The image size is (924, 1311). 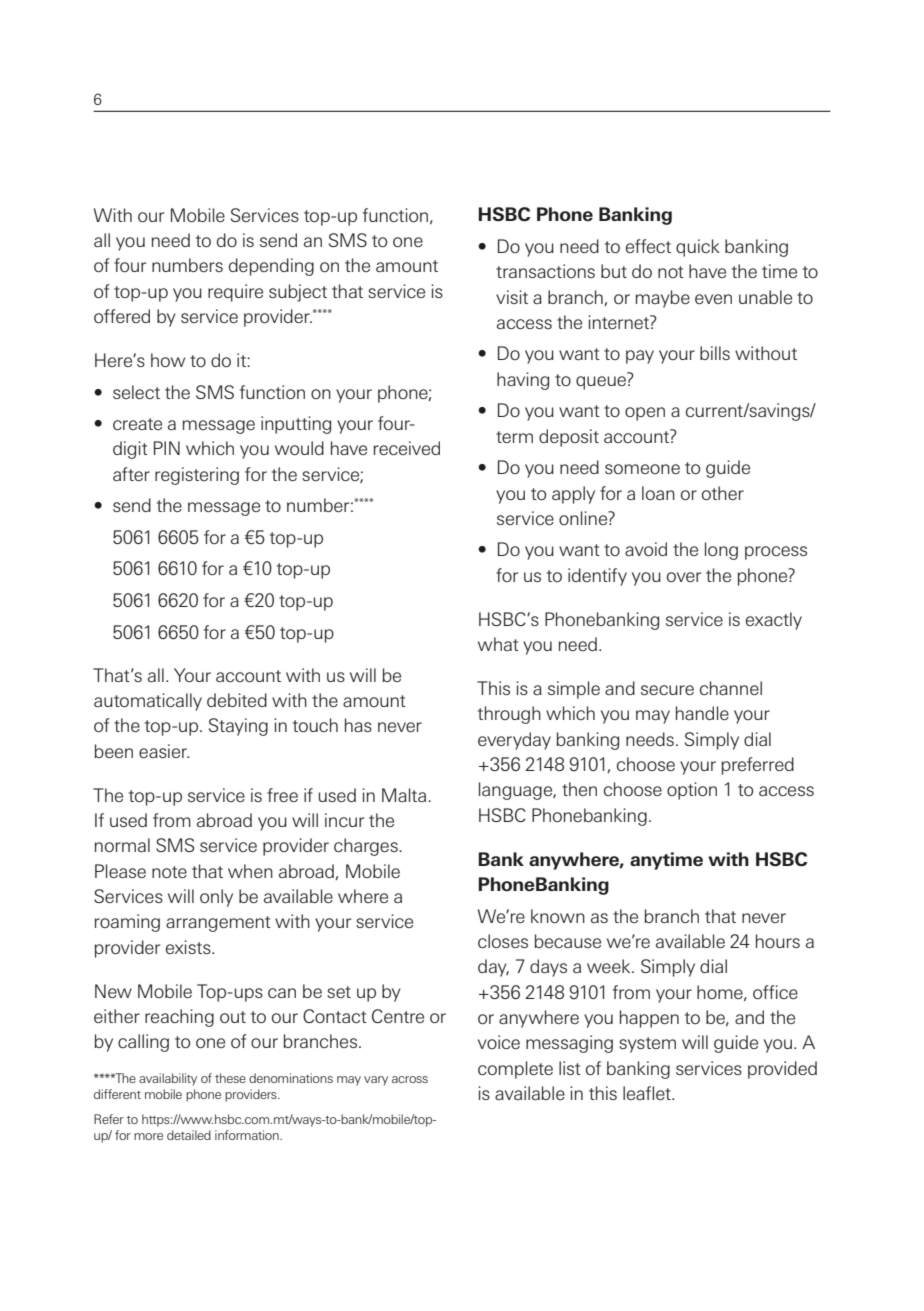 What do you see at coordinates (237, 700) in the page?
I see `debited` at bounding box center [237, 700].
